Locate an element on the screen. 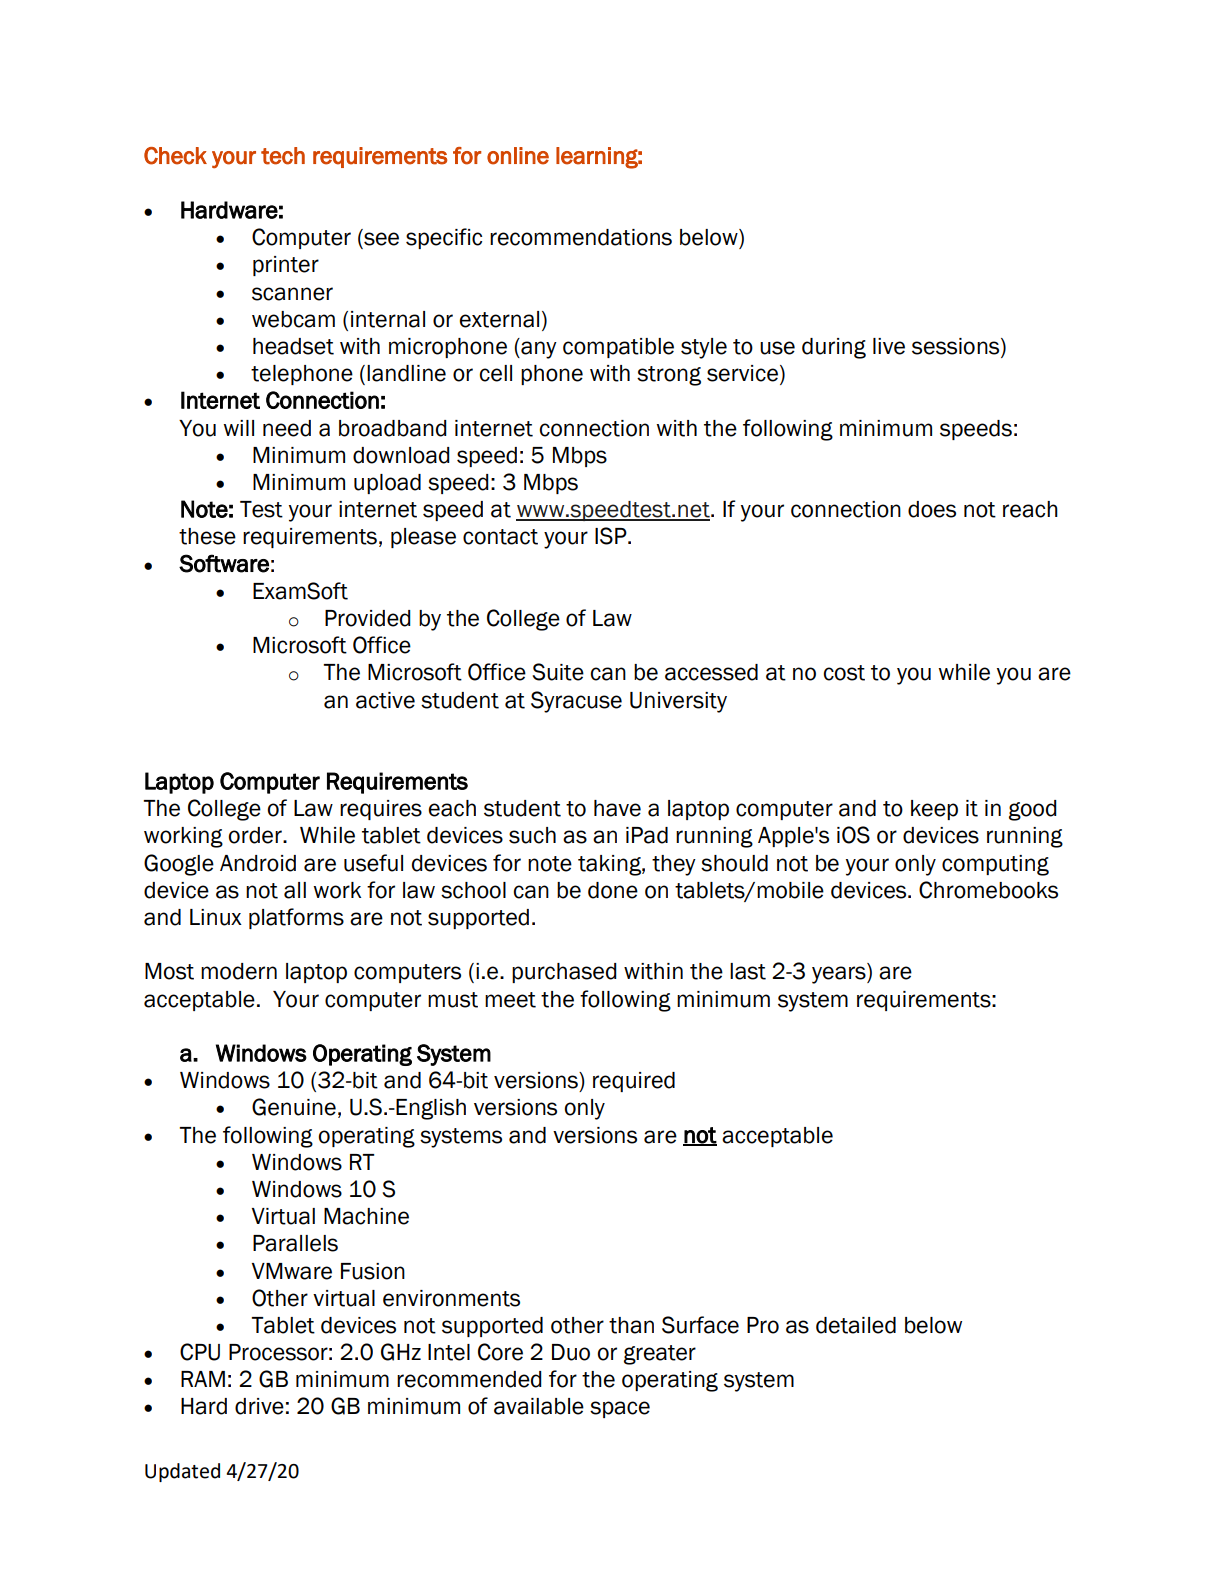  drive is located at coordinates (259, 1406).
